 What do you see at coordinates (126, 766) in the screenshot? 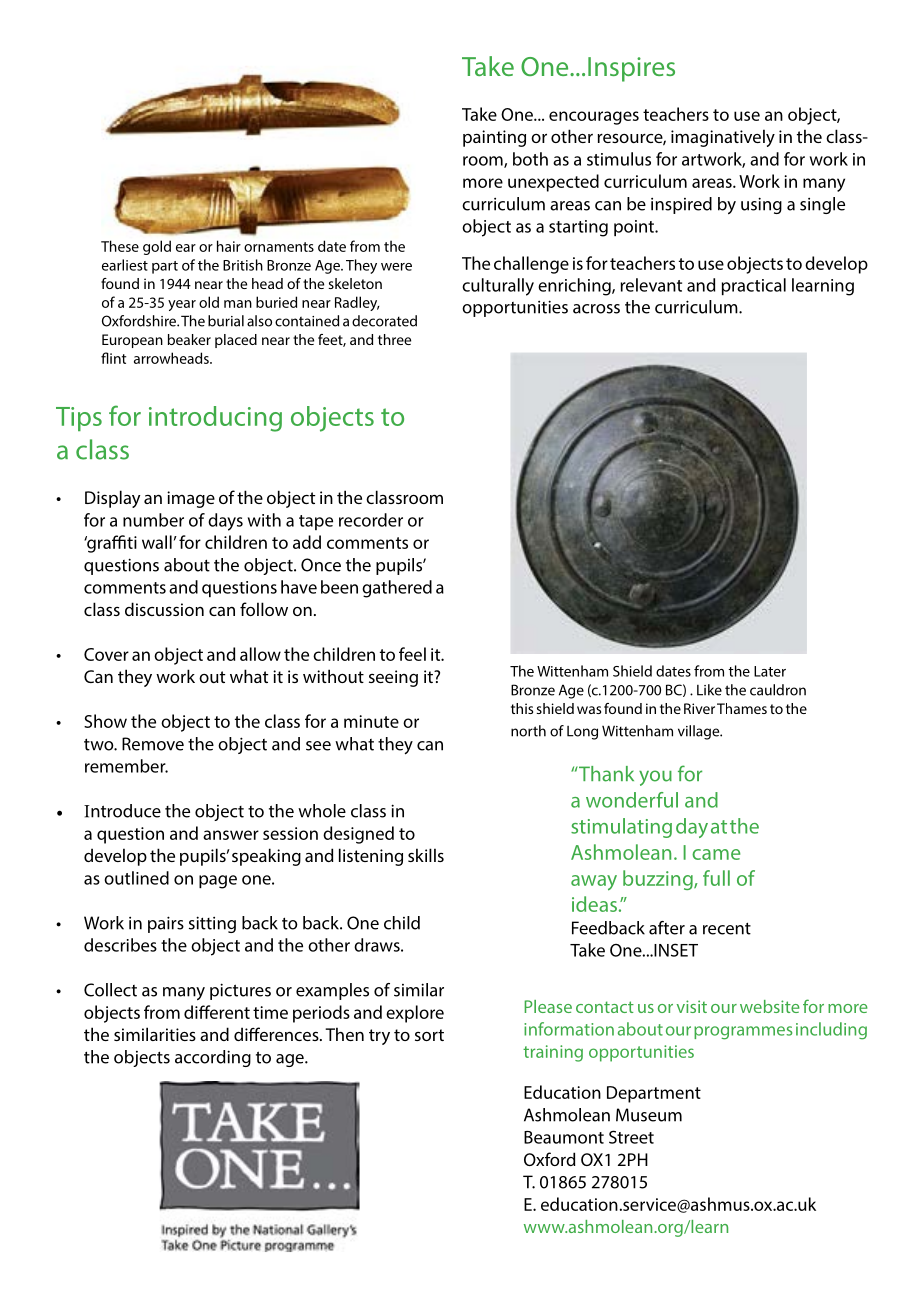
I see `remember` at bounding box center [126, 766].
